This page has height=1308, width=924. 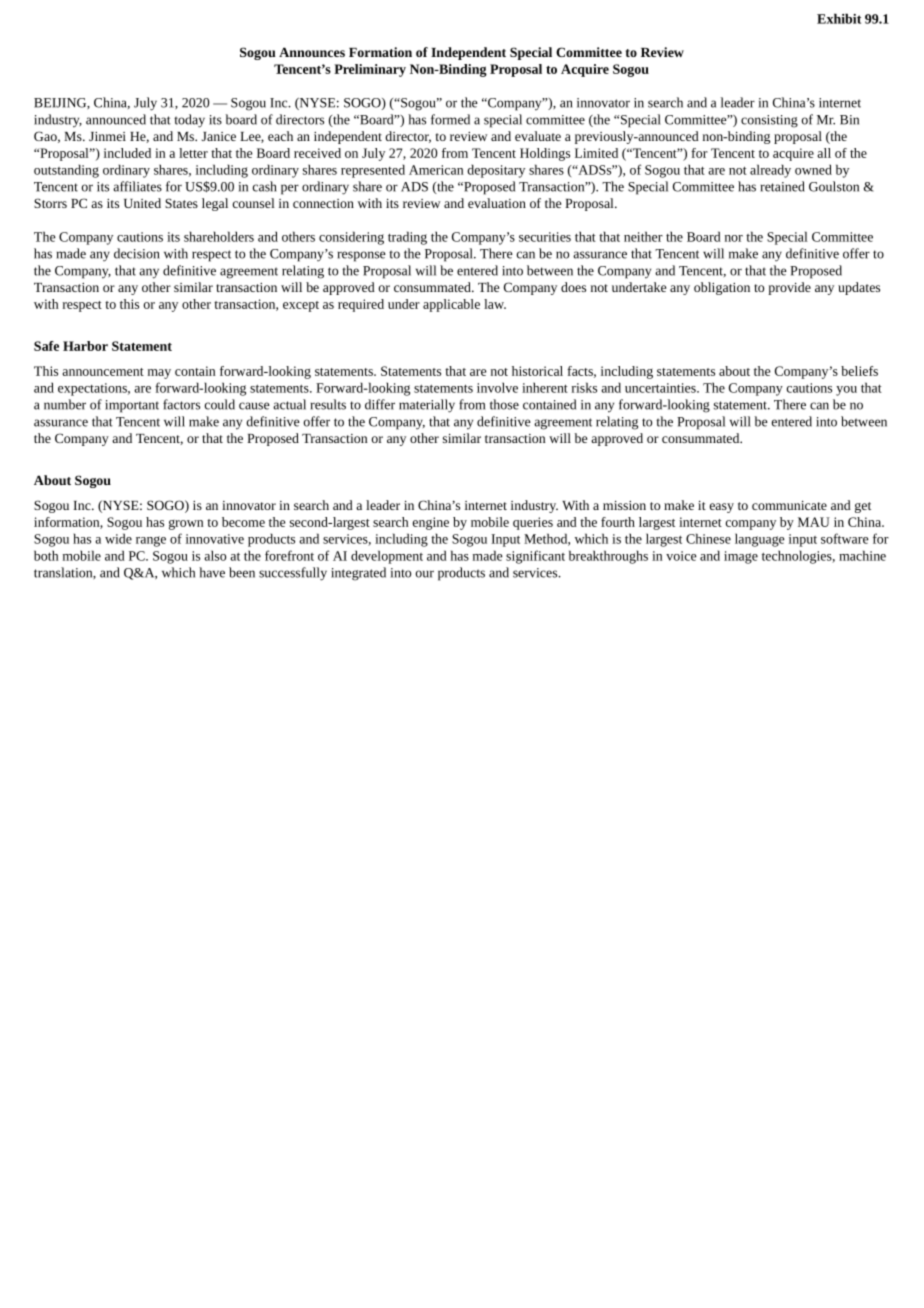 What do you see at coordinates (436, 170) in the page?
I see `American` at bounding box center [436, 170].
